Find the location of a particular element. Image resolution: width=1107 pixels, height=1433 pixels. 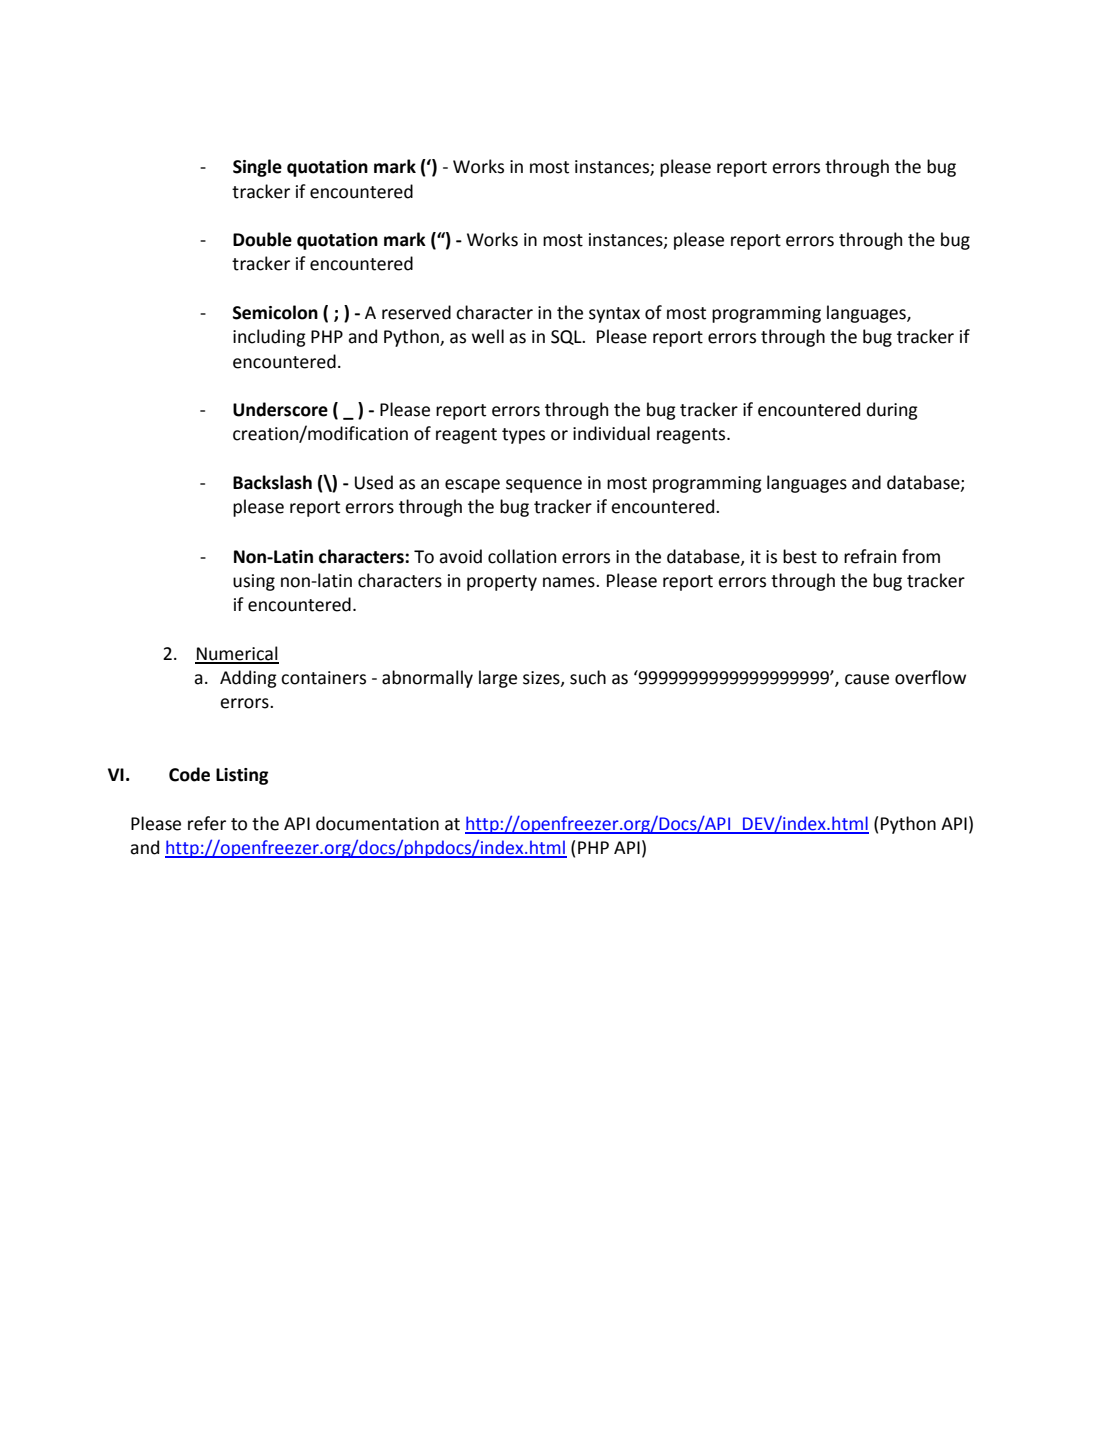

refrain is located at coordinates (870, 556).
